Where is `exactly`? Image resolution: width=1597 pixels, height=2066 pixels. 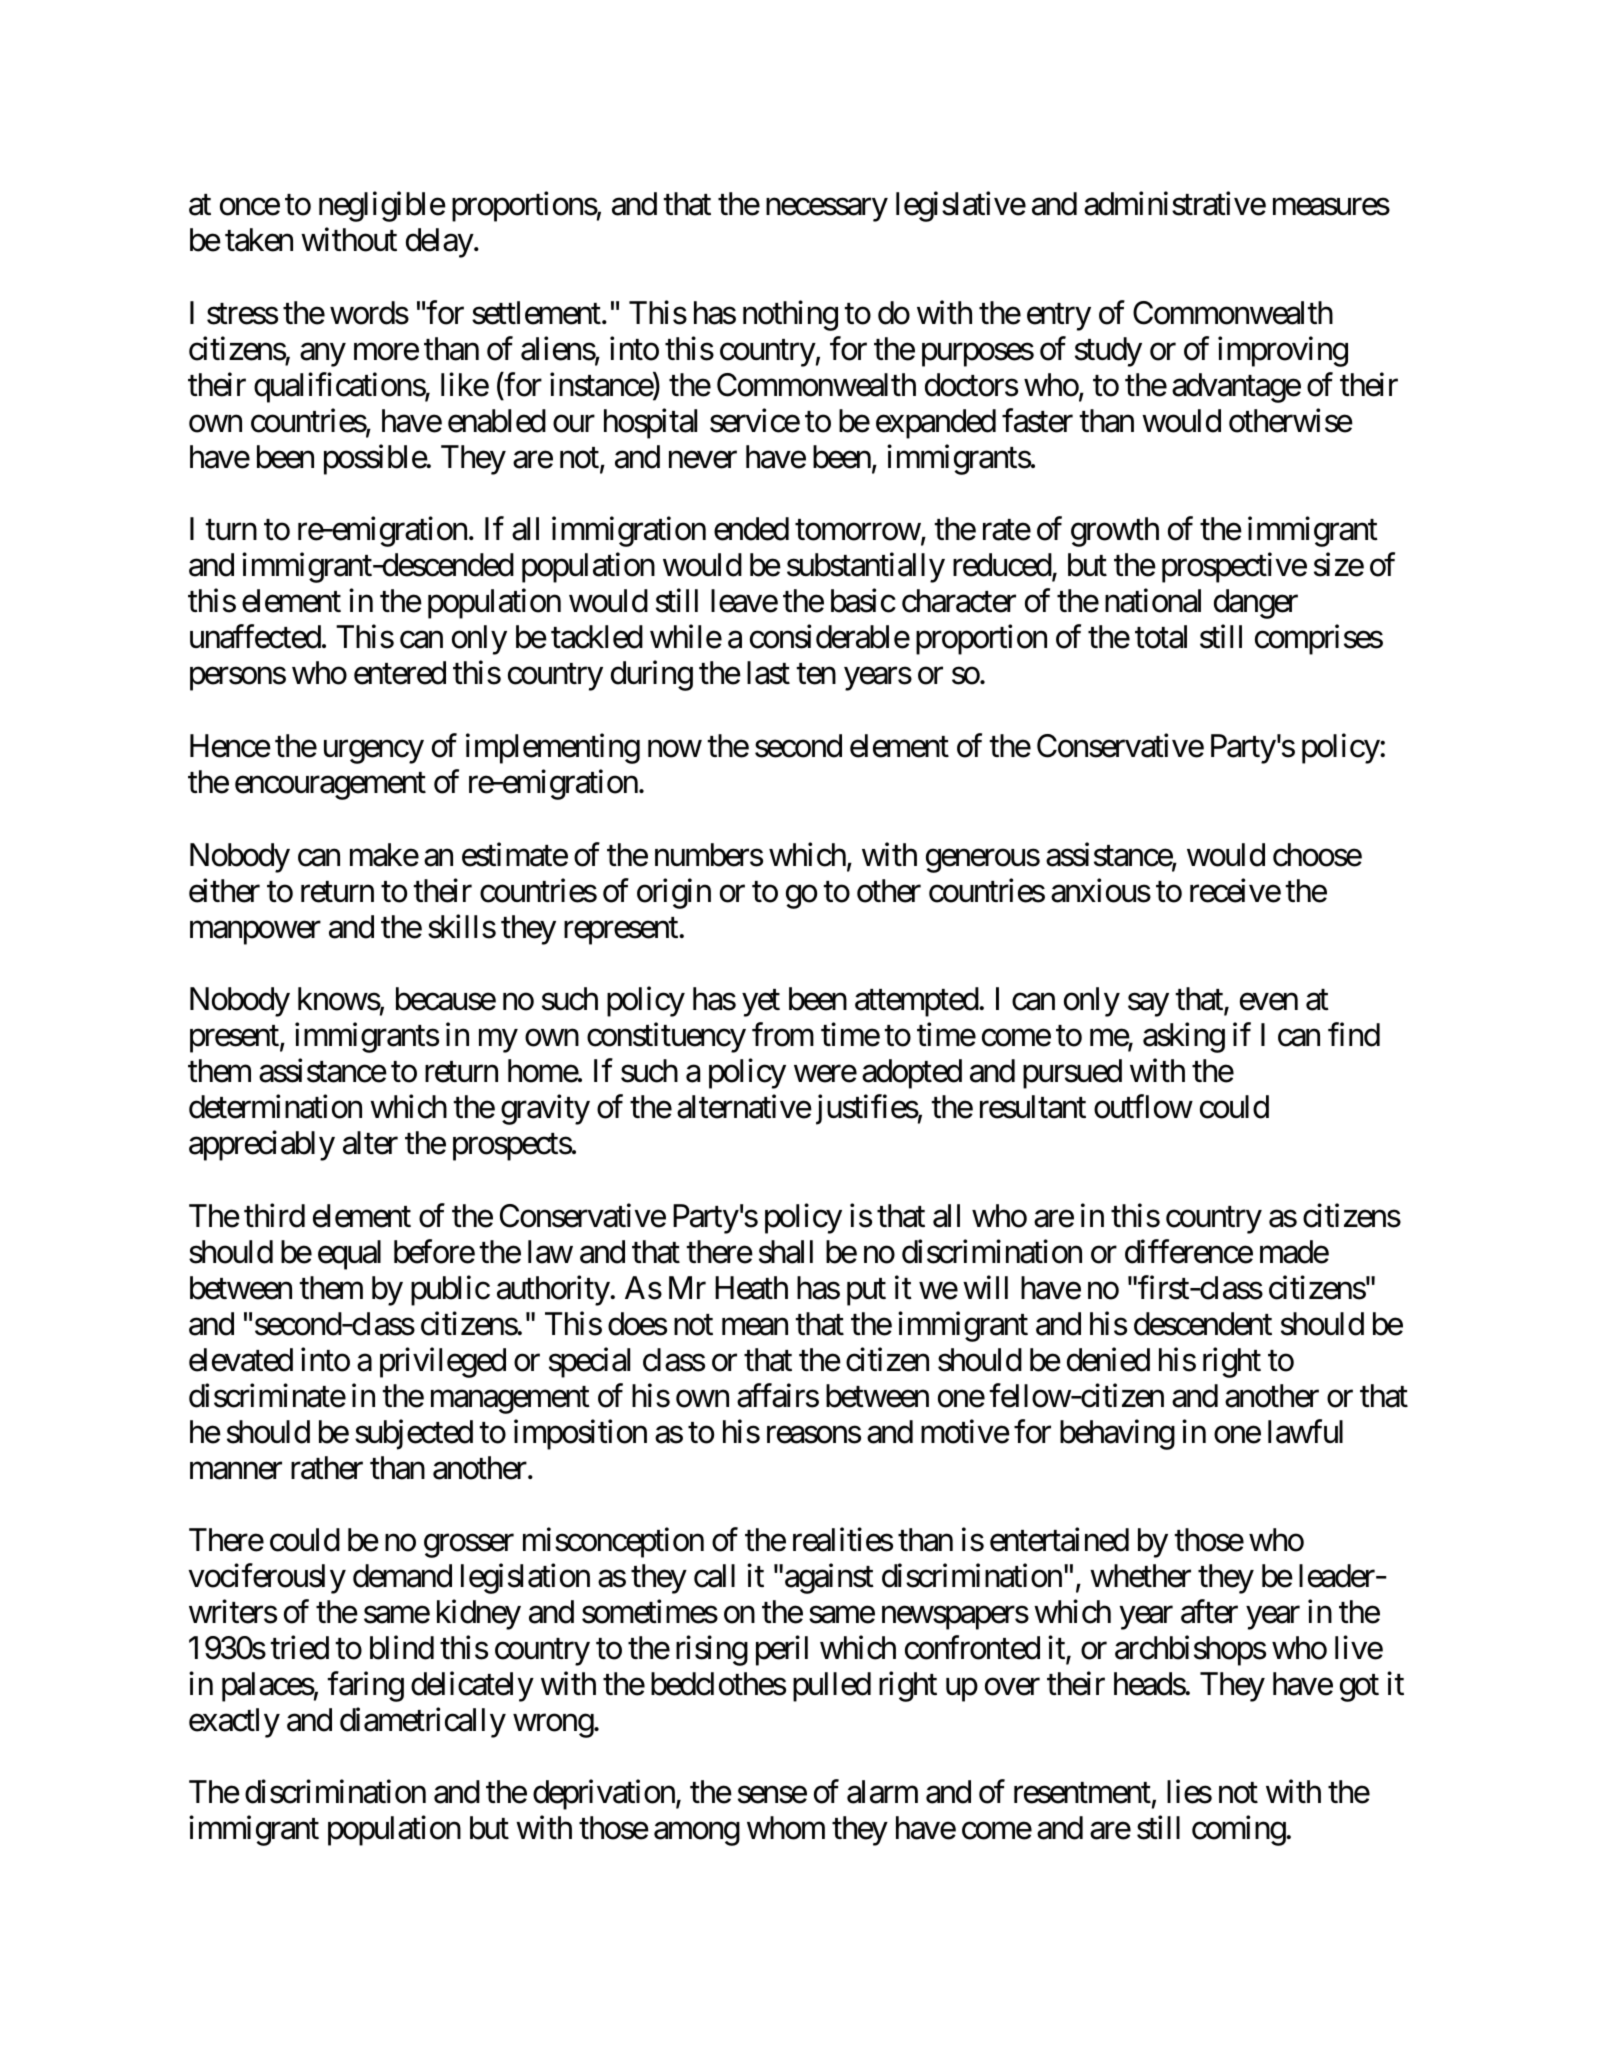 exactly is located at coordinates (234, 1723).
